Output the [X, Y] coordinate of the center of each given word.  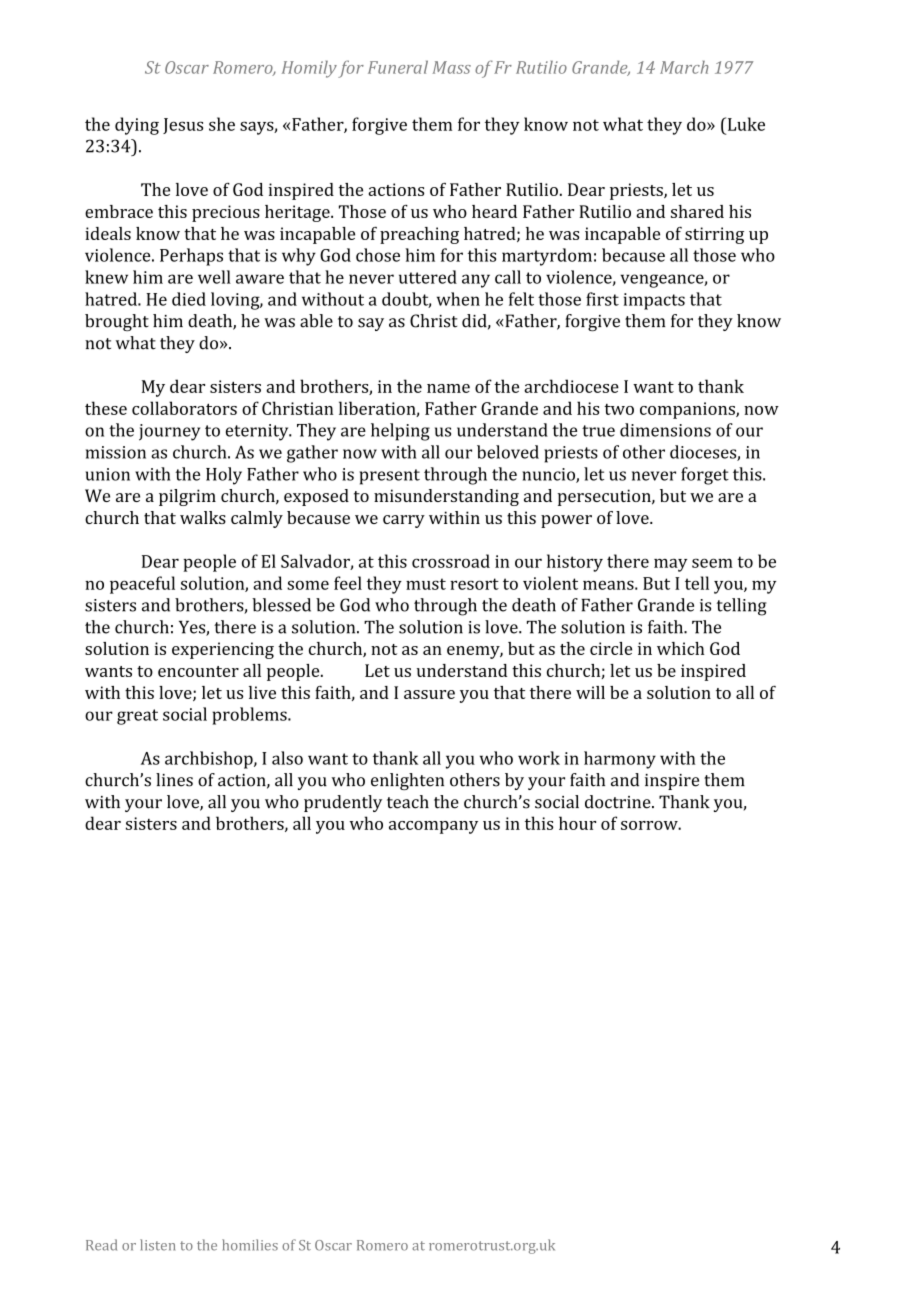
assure [429, 694]
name [448, 388]
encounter [198, 671]
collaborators [184, 408]
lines [174, 780]
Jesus [183, 126]
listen [157, 1245]
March [684, 67]
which [681, 648]
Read [101, 1245]
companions [688, 410]
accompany [433, 827]
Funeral [398, 67]
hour [577, 823]
